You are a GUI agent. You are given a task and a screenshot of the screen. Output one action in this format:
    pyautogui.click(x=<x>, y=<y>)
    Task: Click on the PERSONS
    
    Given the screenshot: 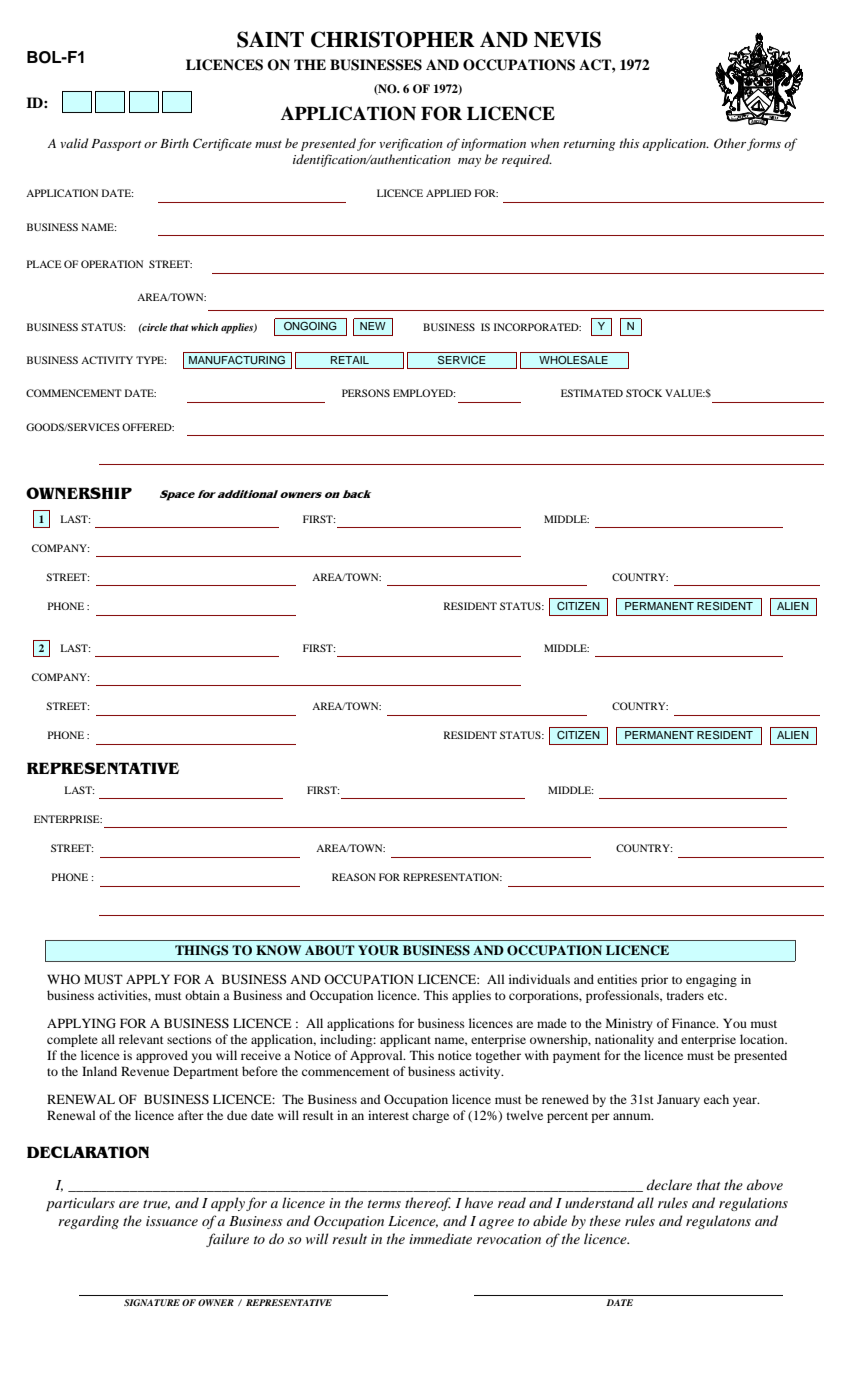 What is the action you would take?
    pyautogui.click(x=366, y=393)
